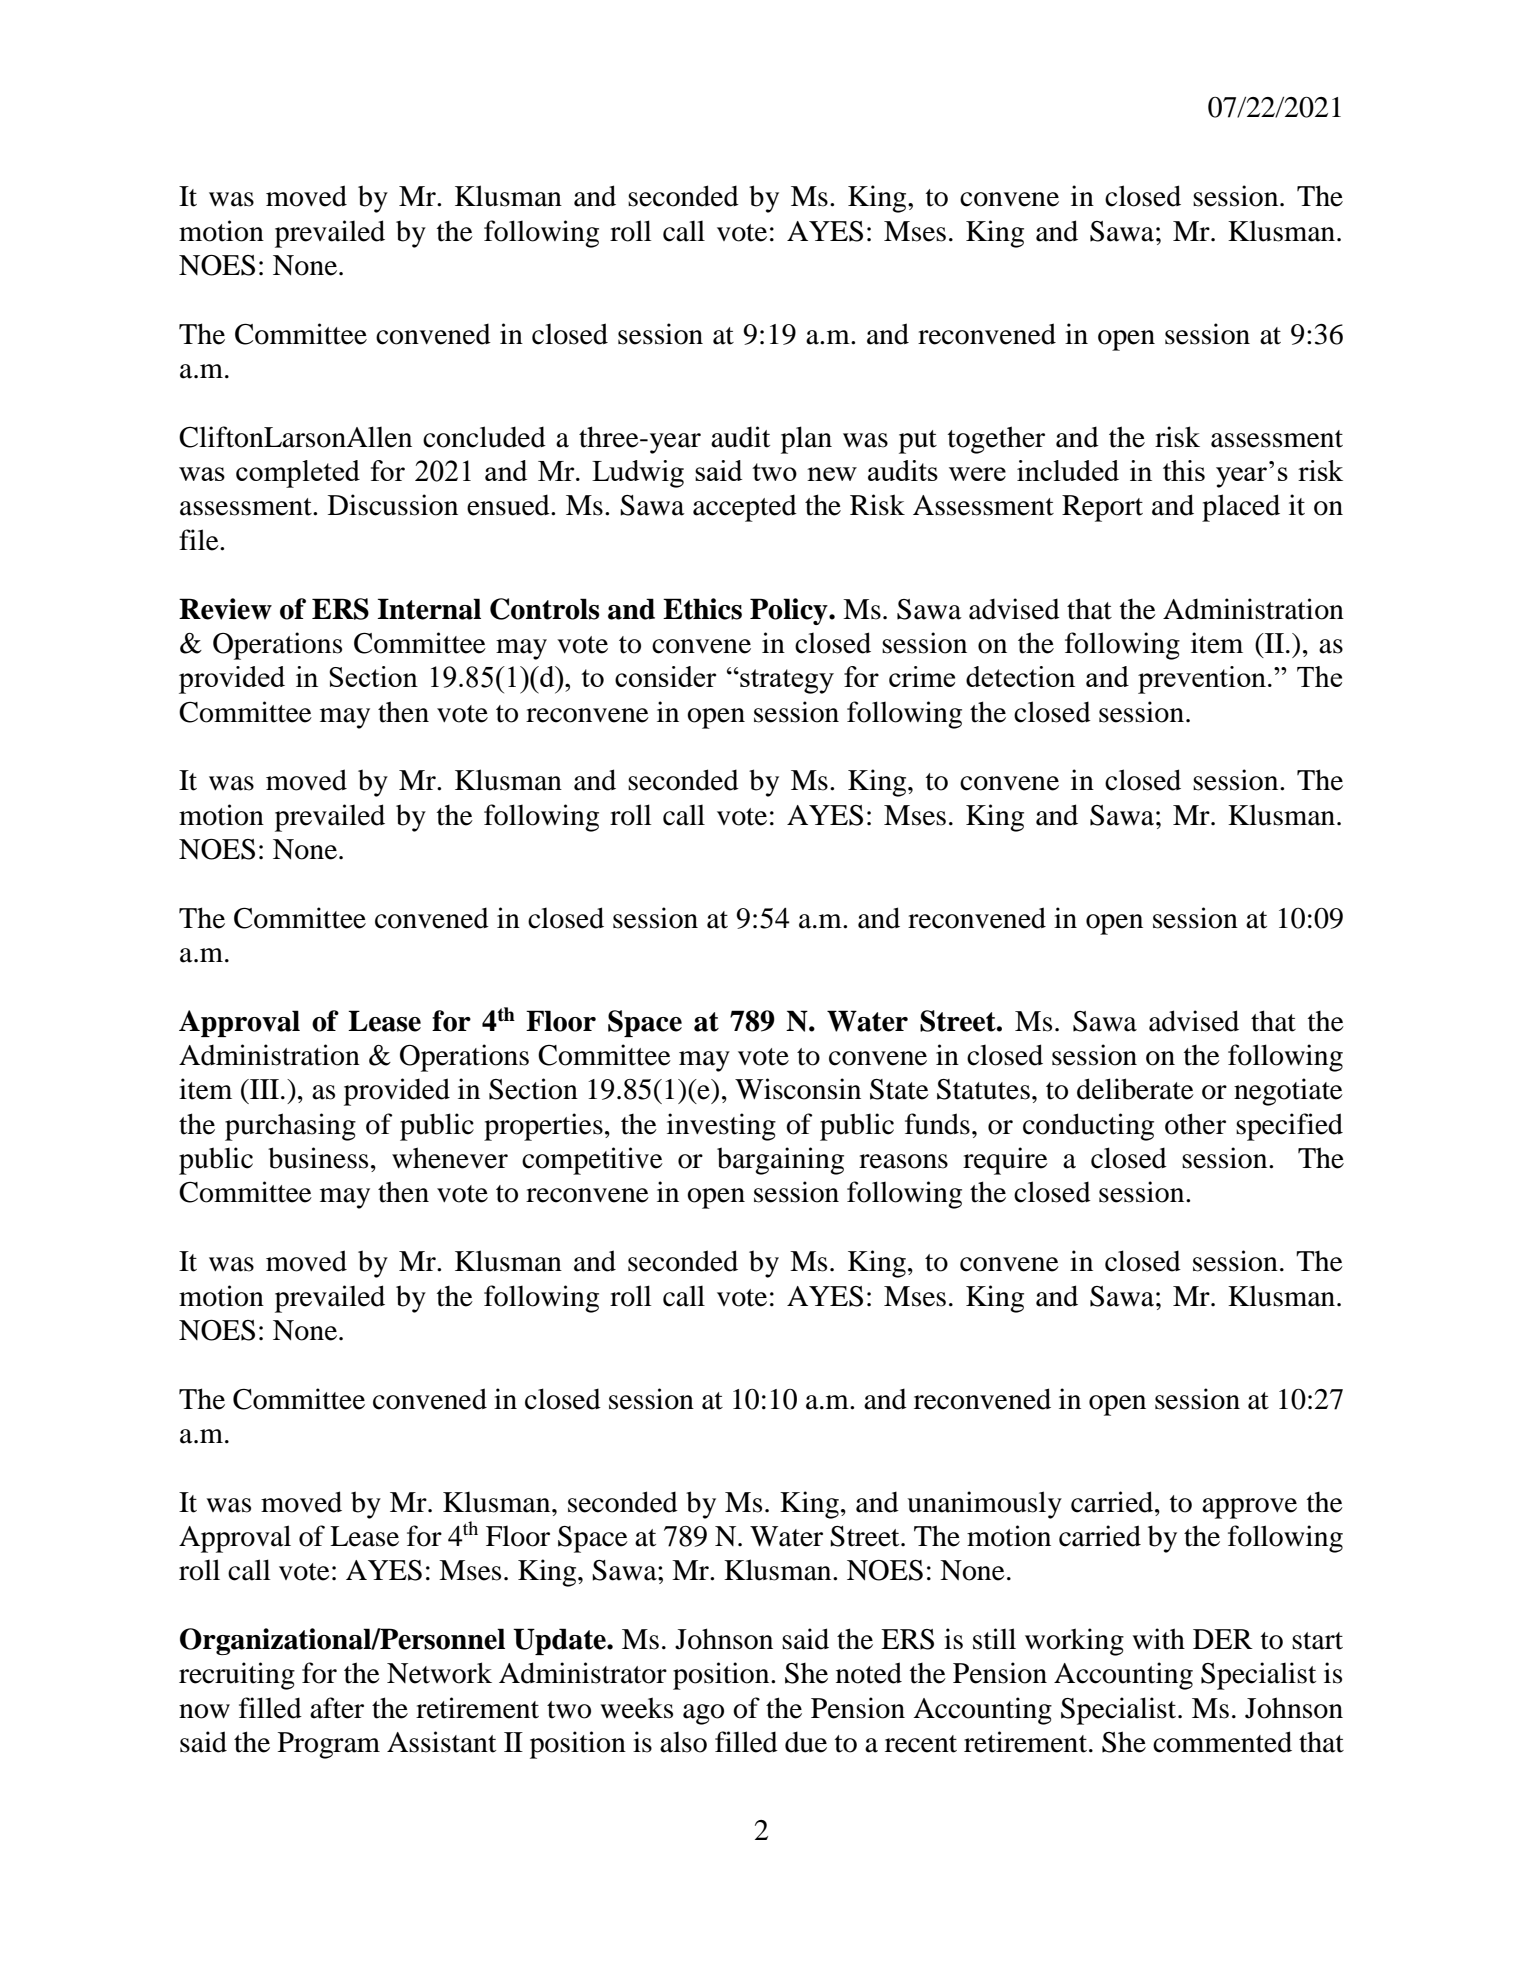 This screenshot has width=1523, height=1971. What do you see at coordinates (703, 1714) in the screenshot?
I see `ago` at bounding box center [703, 1714].
